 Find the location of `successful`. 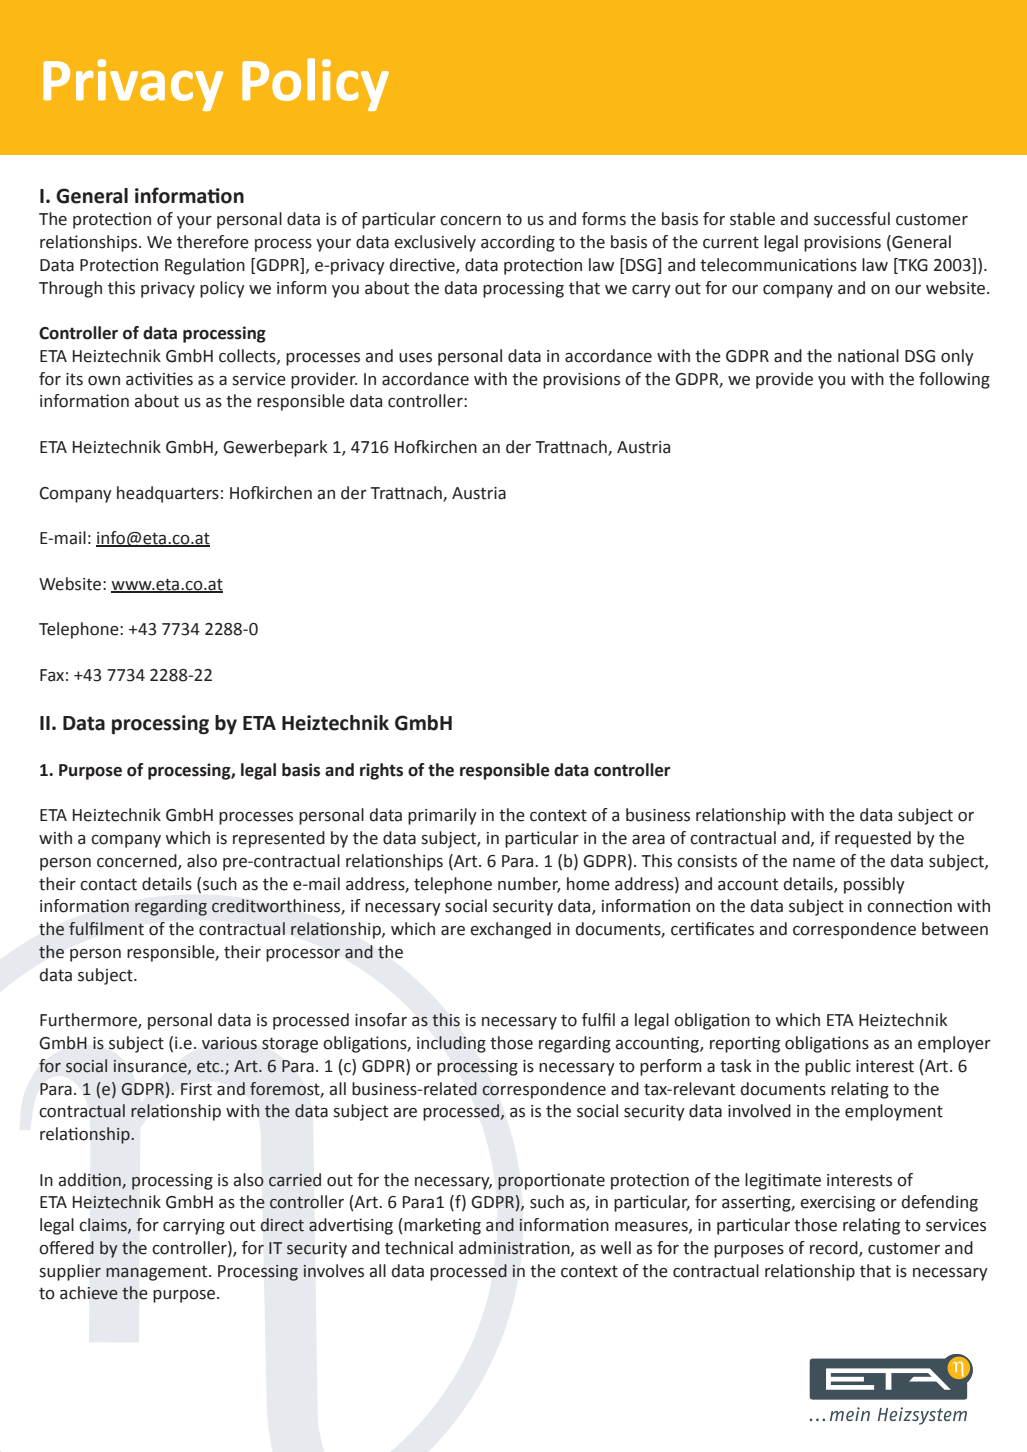

successful is located at coordinates (852, 219).
